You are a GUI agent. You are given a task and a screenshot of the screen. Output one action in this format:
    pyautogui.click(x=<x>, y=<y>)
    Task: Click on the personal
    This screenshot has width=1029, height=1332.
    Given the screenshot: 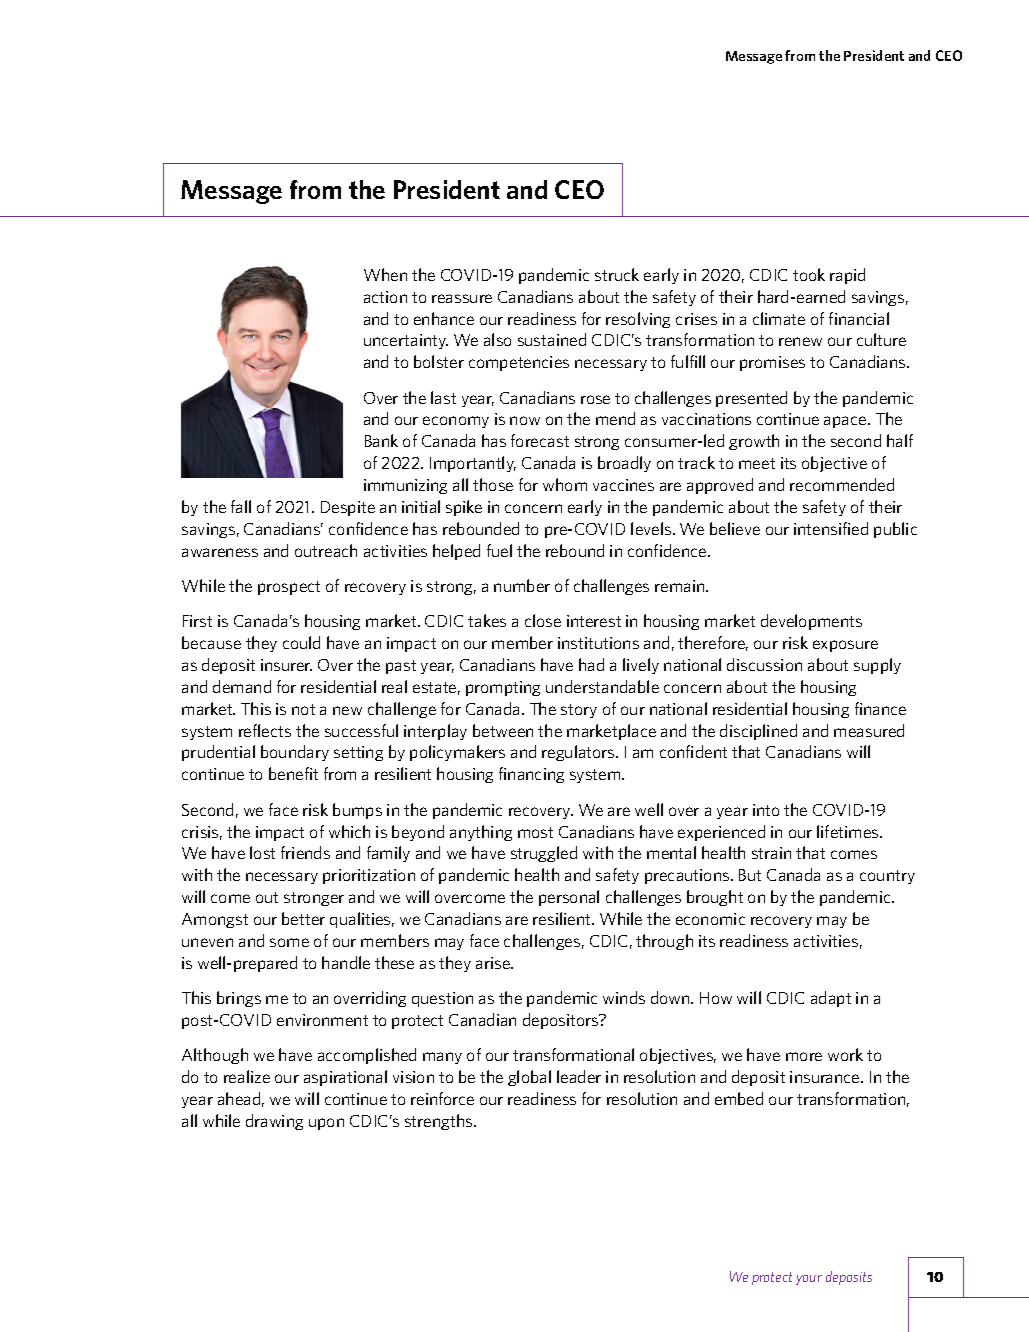 What is the action you would take?
    pyautogui.click(x=569, y=898)
